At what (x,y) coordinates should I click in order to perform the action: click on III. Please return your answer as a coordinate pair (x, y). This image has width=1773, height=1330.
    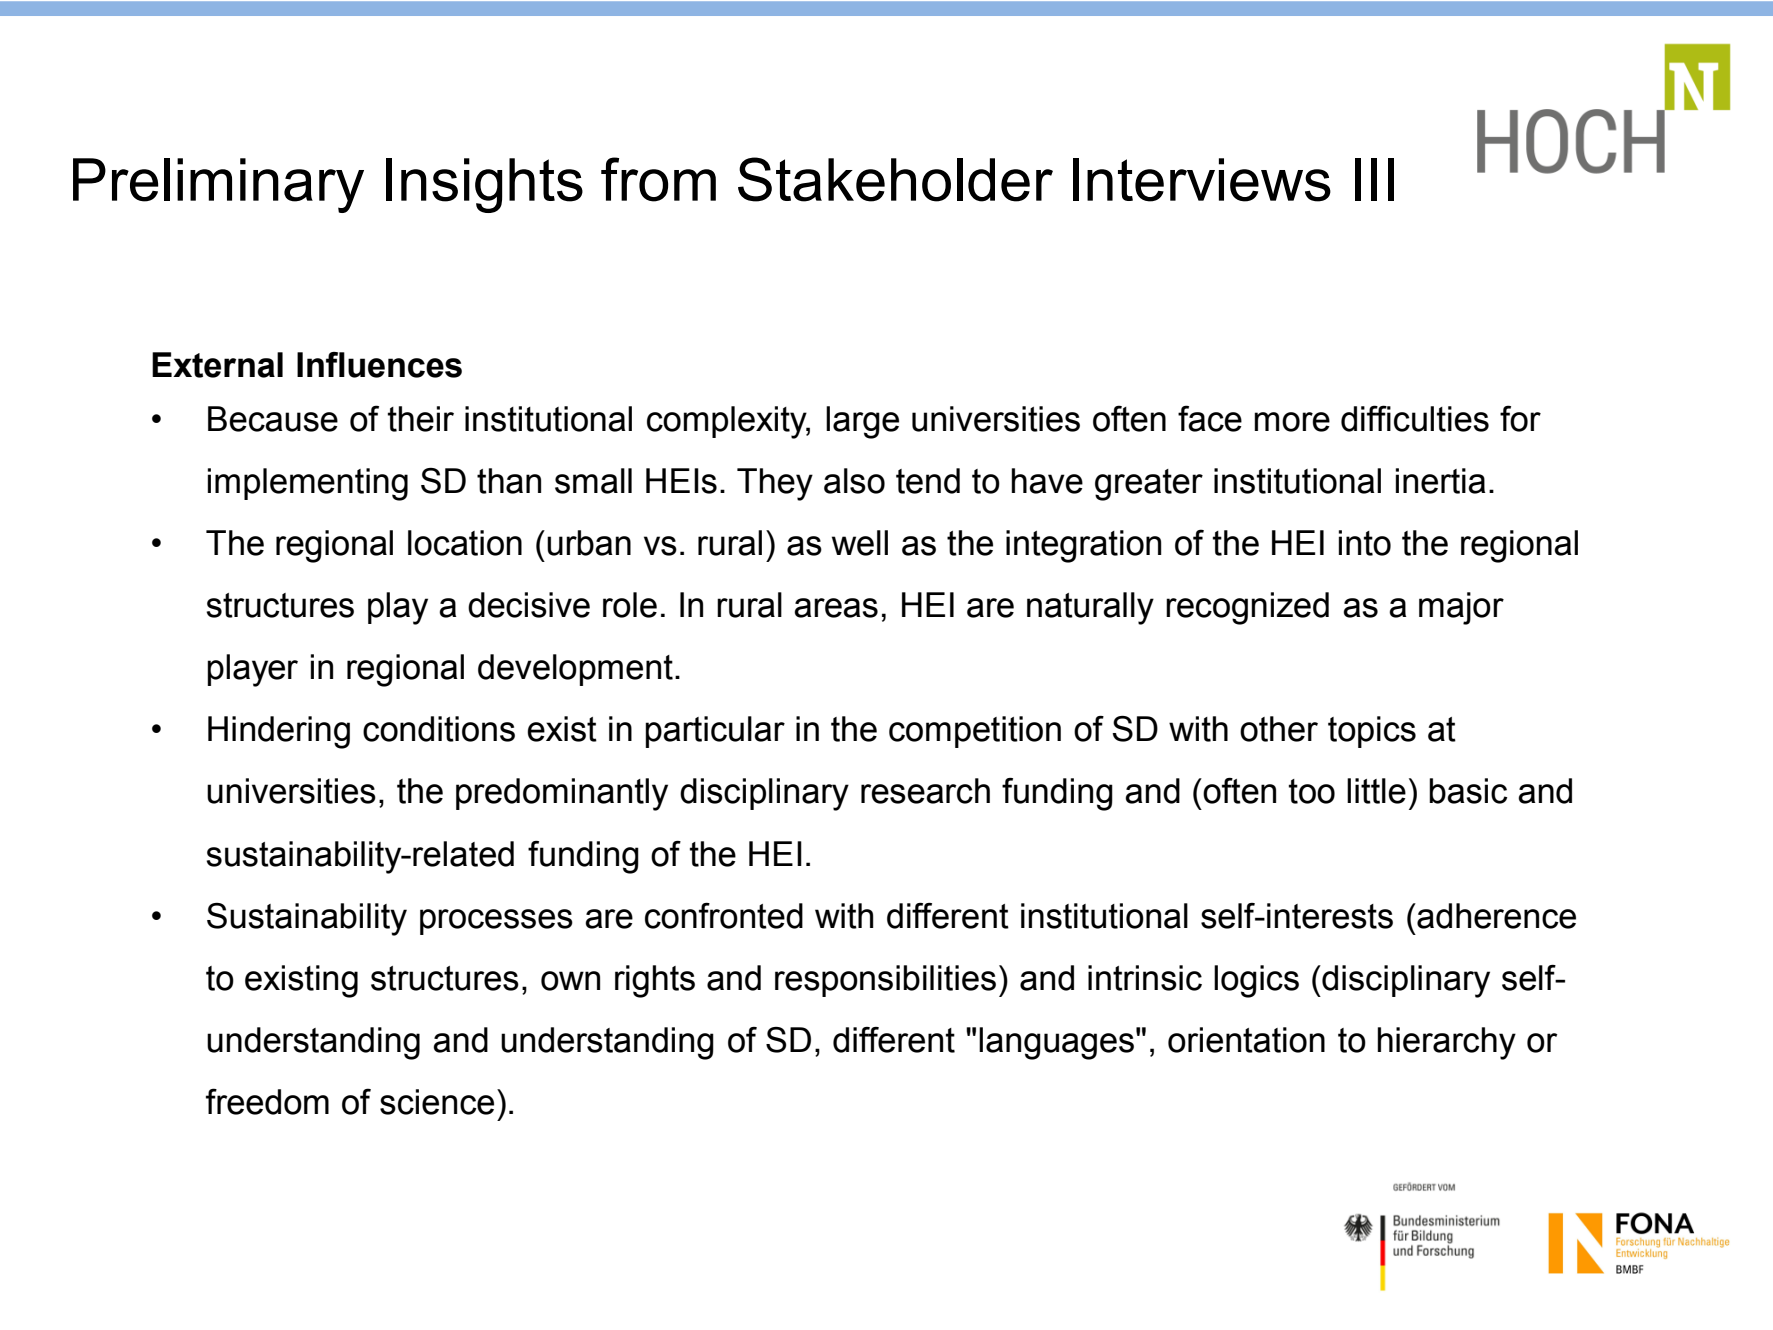
    Looking at the image, I should click on (1374, 179).
